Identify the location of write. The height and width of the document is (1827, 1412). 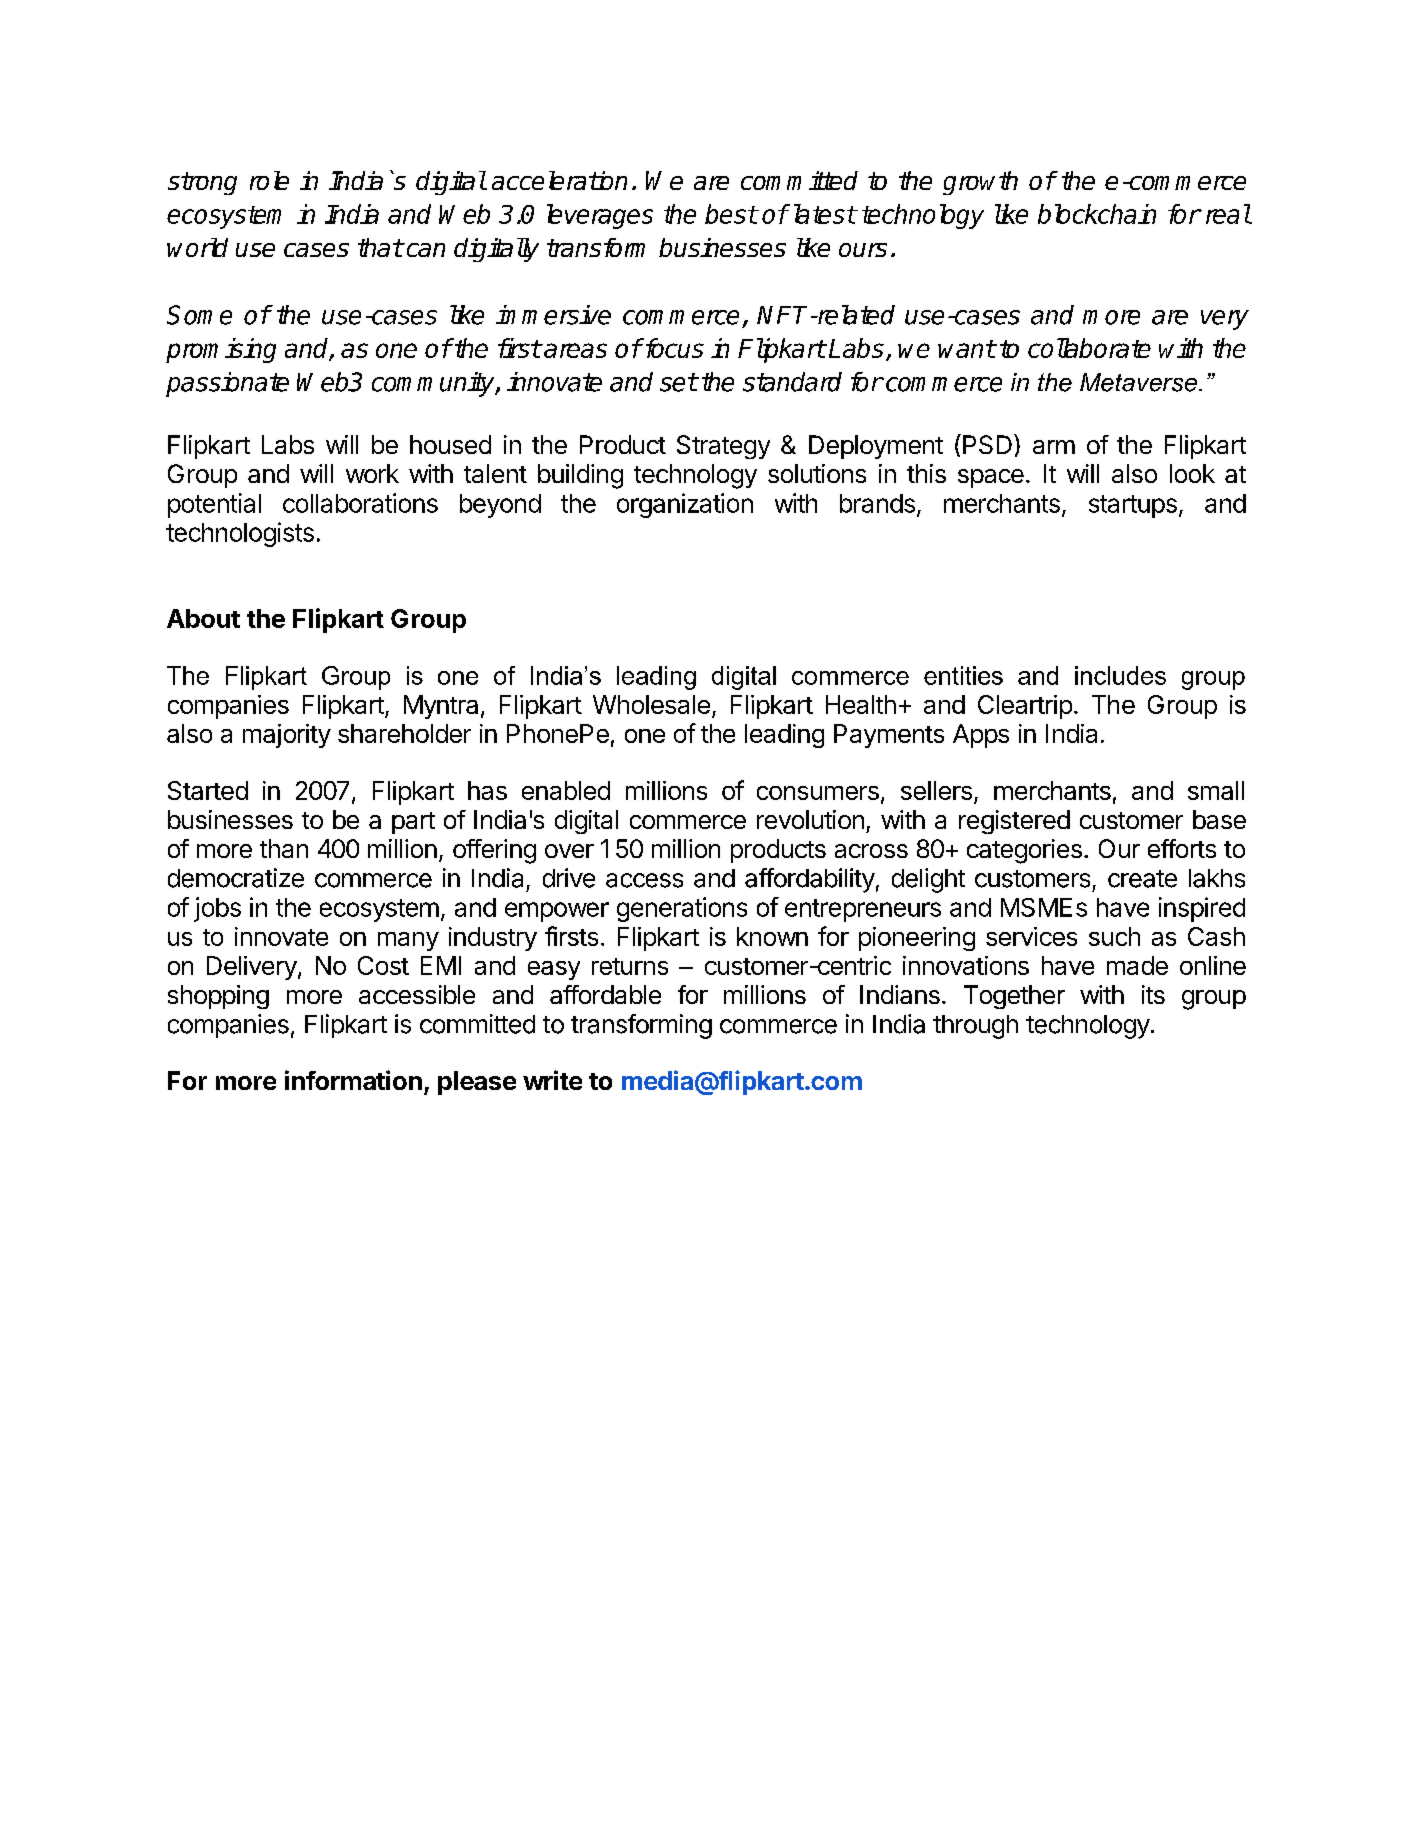
(552, 1080).
